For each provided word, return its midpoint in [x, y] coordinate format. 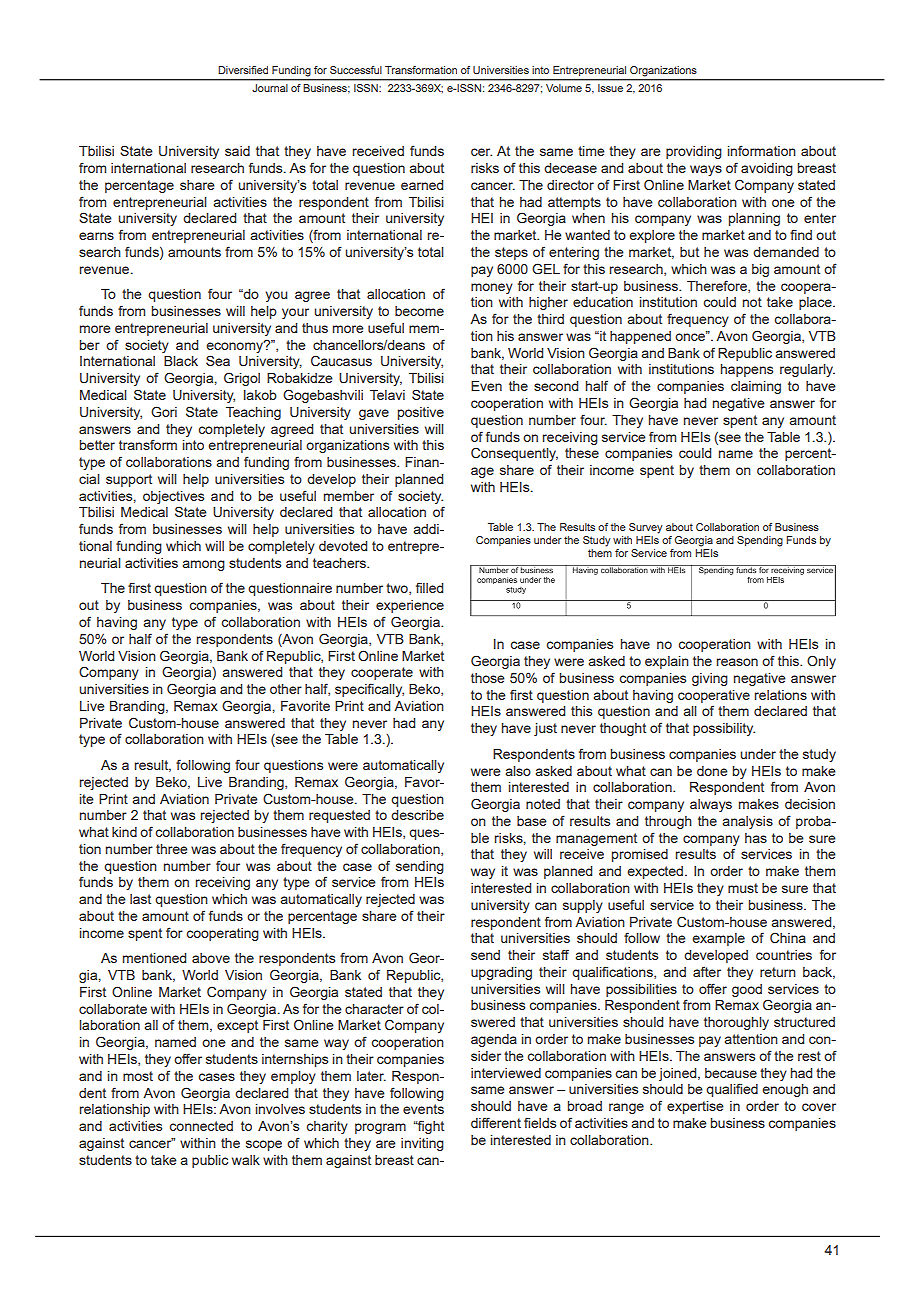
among [204, 565]
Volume [564, 88]
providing [694, 152]
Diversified [243, 70]
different [496, 1122]
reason [737, 662]
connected [201, 1126]
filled [429, 587]
